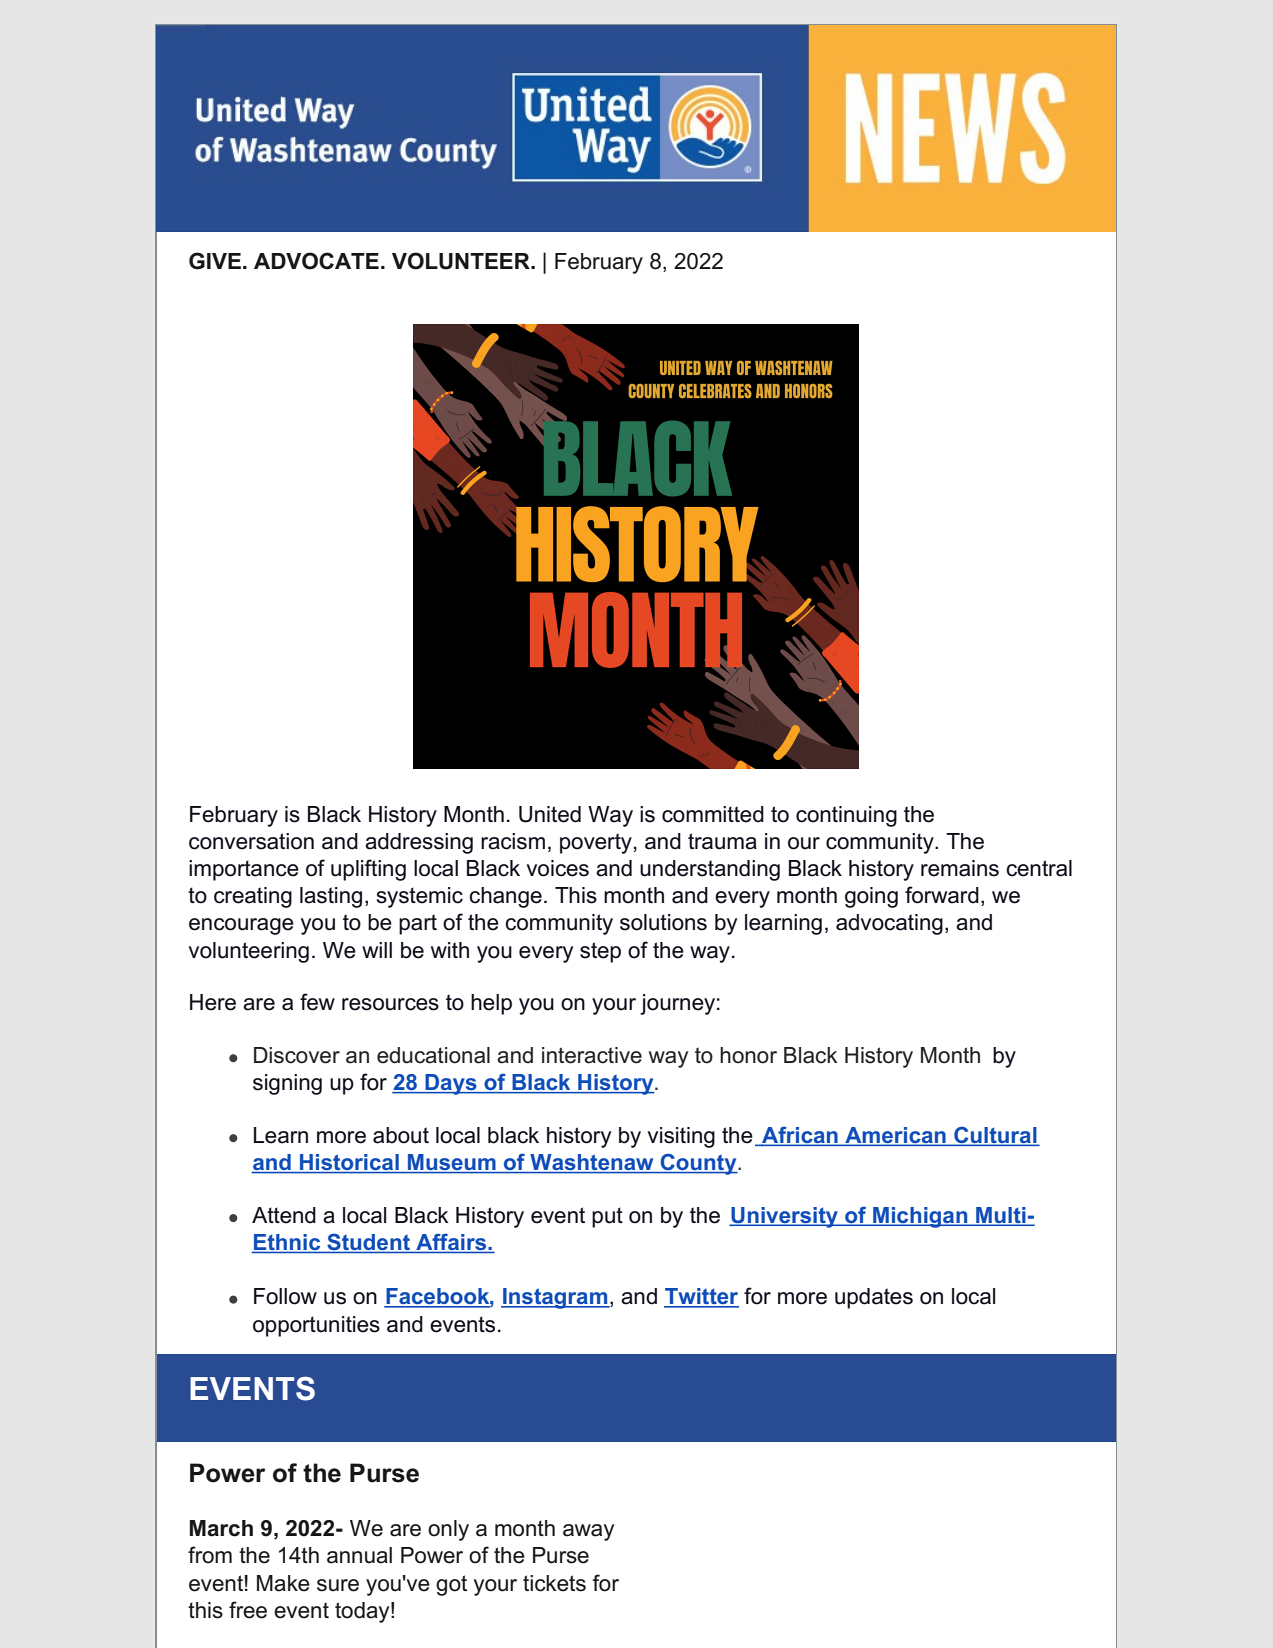  Describe the element at coordinates (215, 261) in the document. I see `GIVE` at that location.
